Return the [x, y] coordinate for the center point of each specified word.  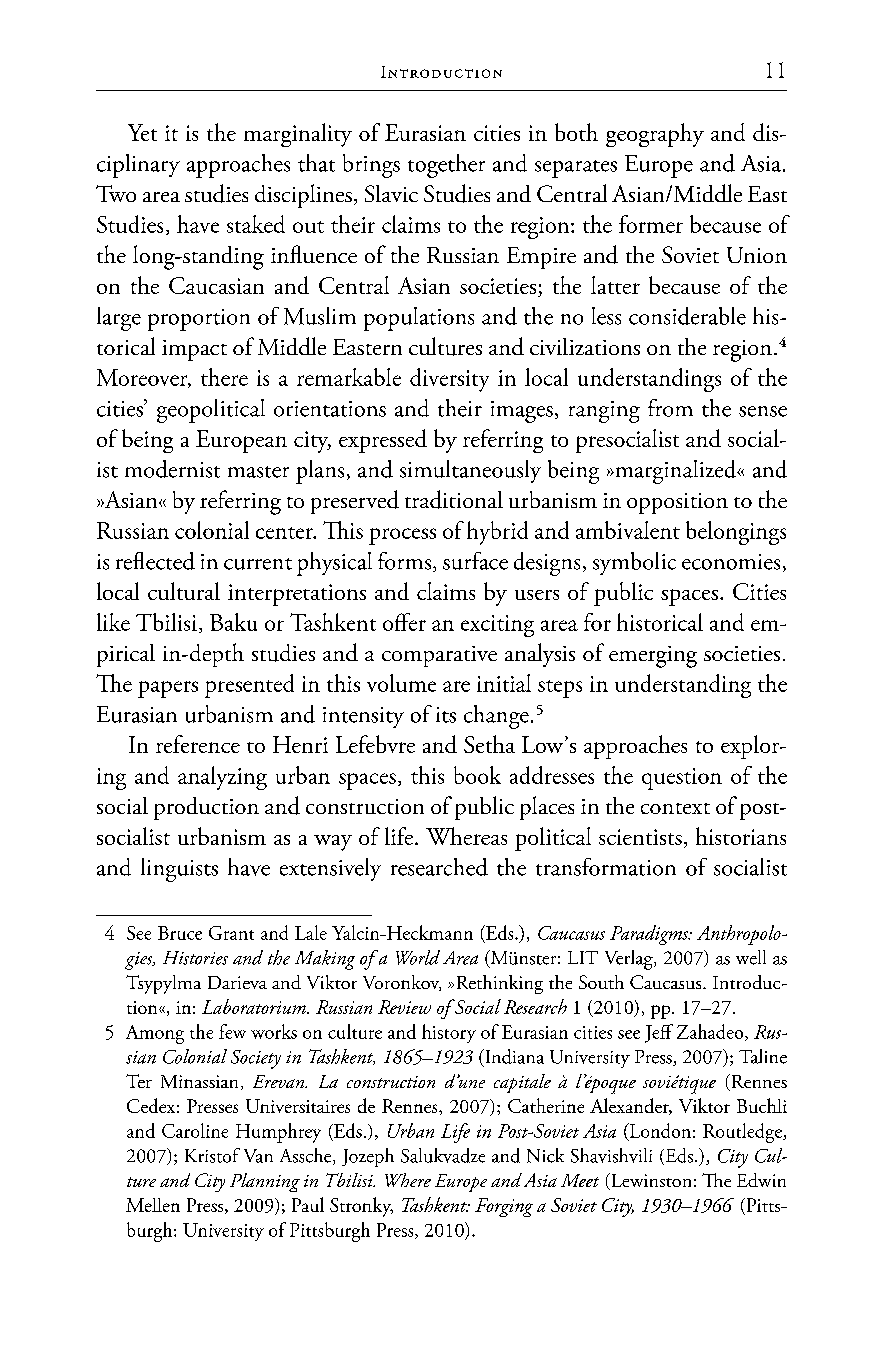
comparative [439, 656]
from [670, 408]
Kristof [212, 1155]
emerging [653, 657]
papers [168, 689]
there [224, 377]
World [418, 957]
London [659, 1131]
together [446, 166]
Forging [504, 1207]
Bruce [180, 933]
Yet [142, 132]
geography [655, 135]
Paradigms [650, 935]
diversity [449, 380]
